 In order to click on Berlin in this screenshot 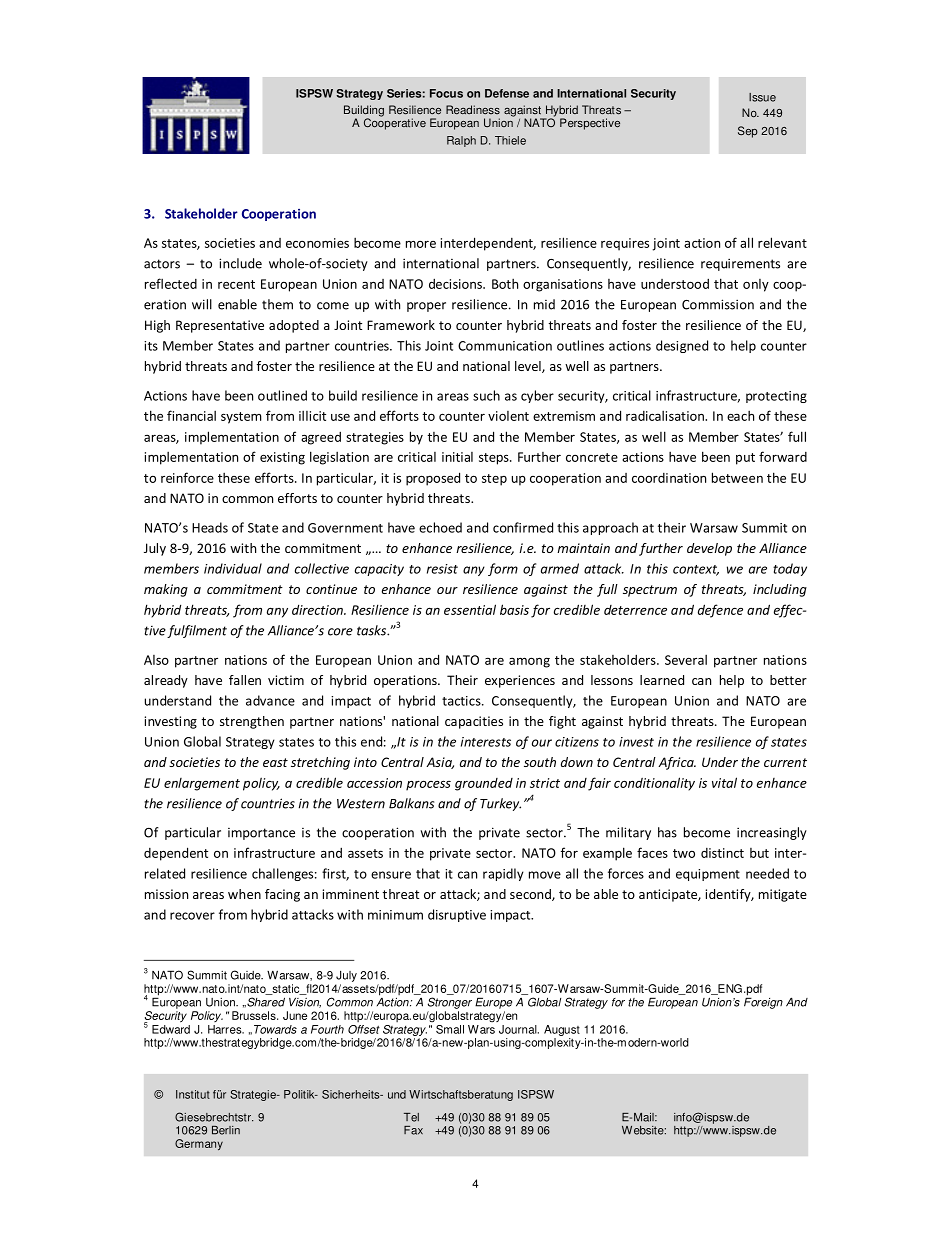, I will do `click(226, 1130)`.
